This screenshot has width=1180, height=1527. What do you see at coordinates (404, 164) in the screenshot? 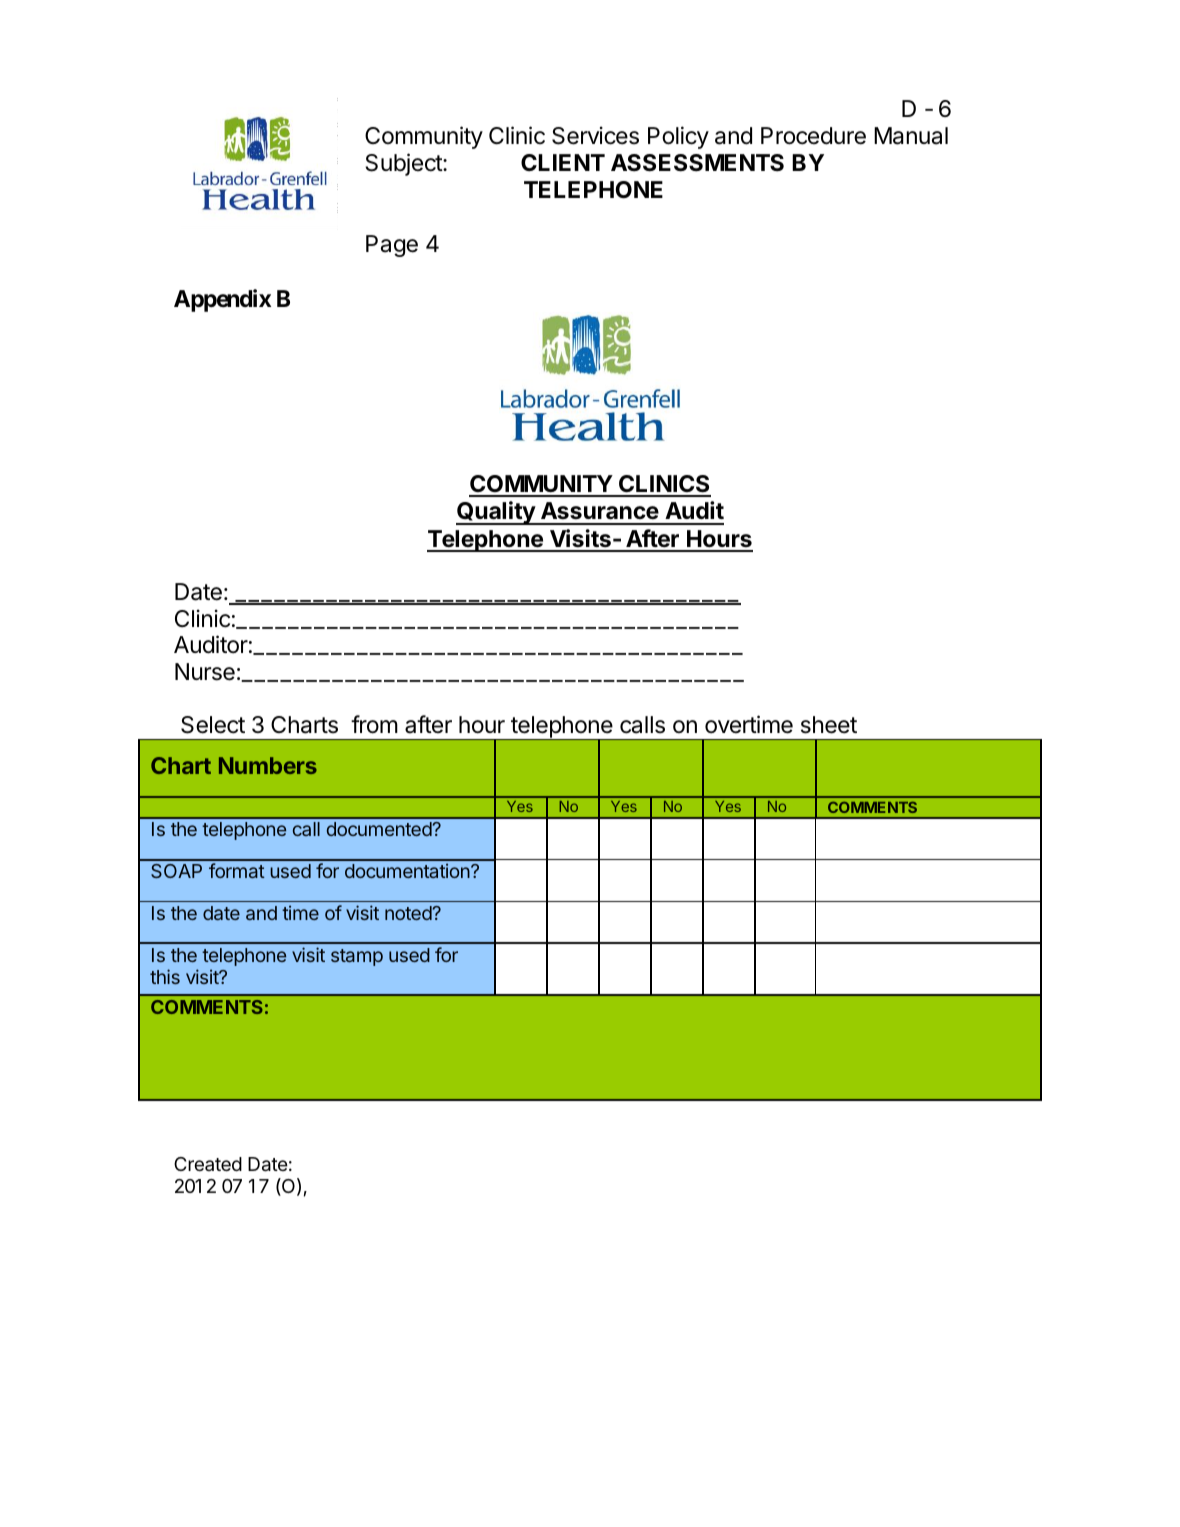
I see `Subject` at bounding box center [404, 164].
